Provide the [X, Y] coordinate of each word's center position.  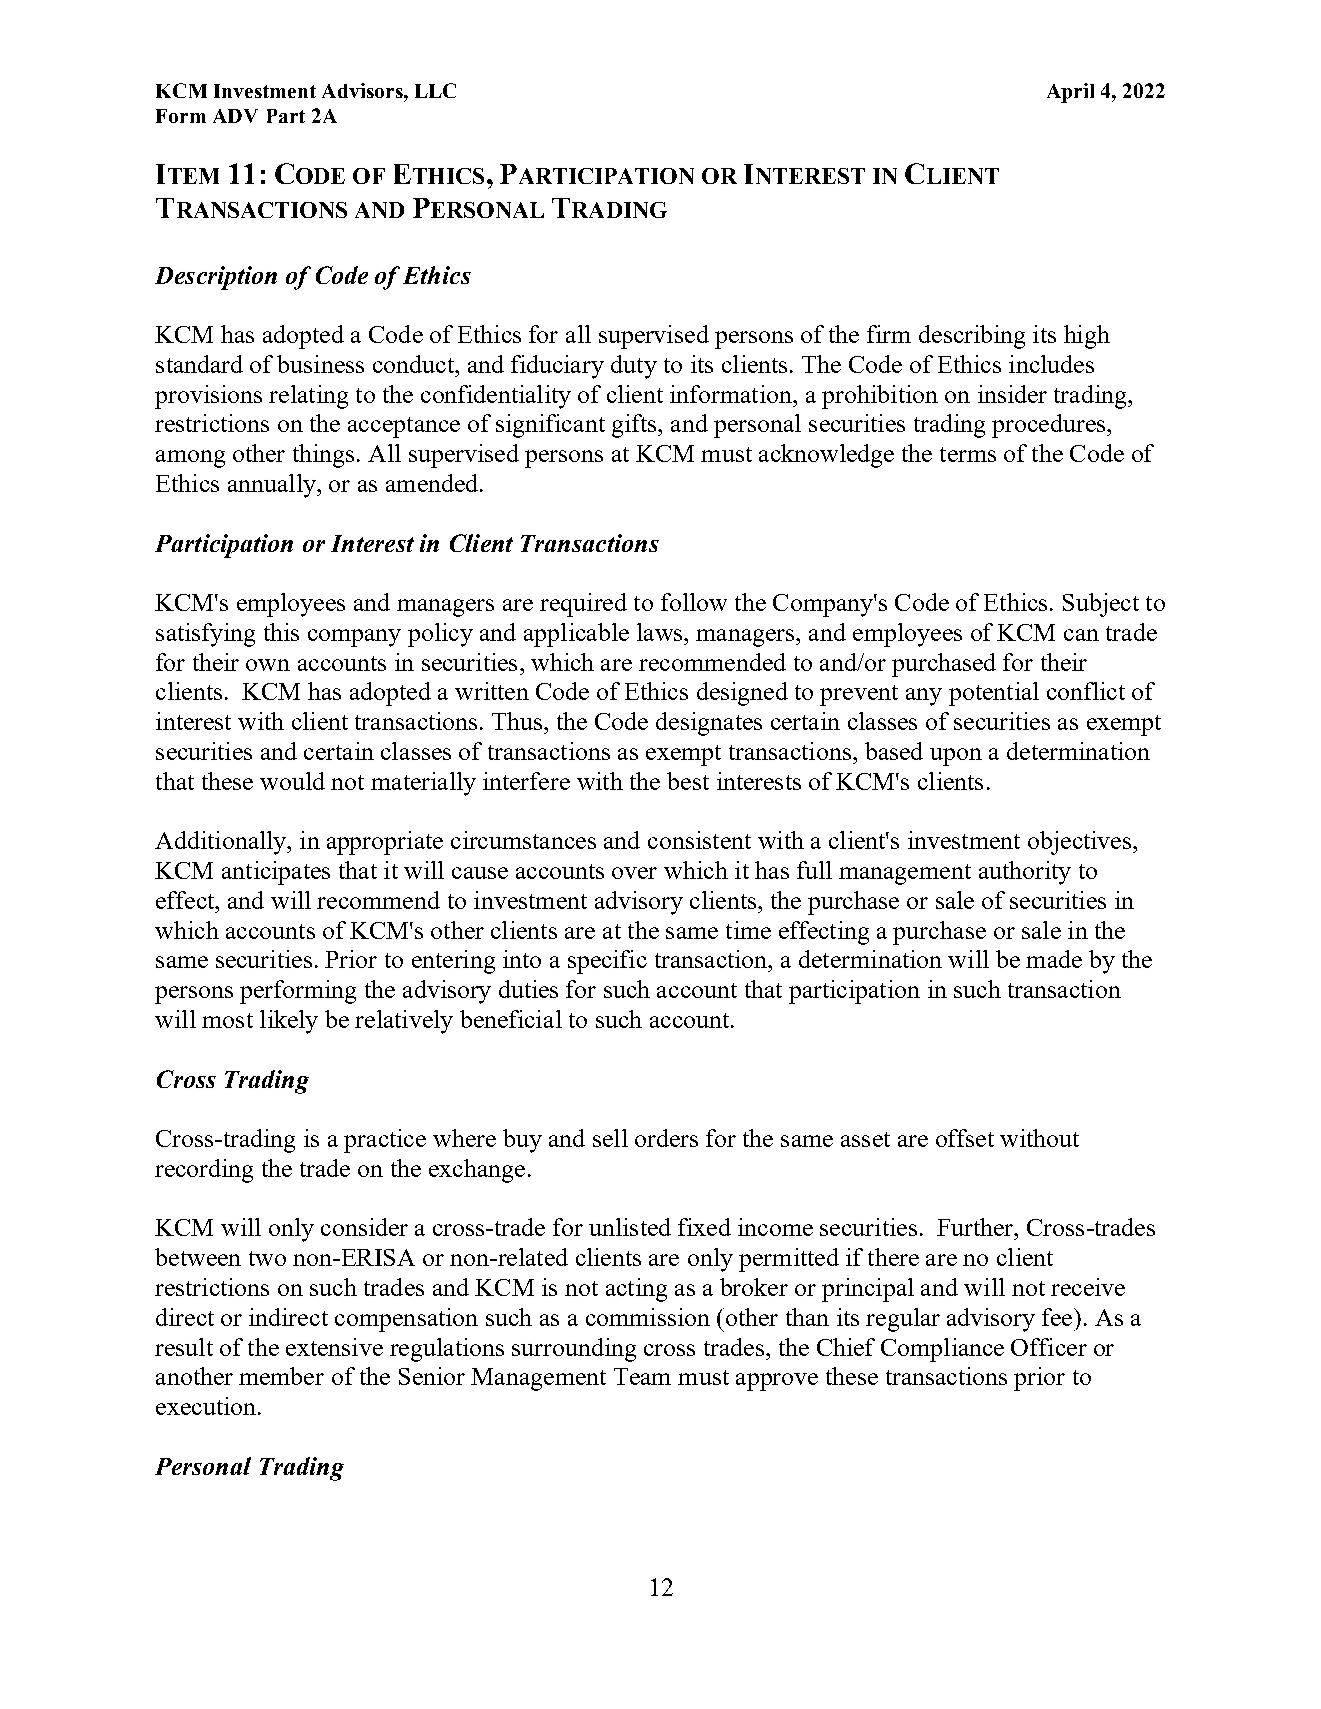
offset [965, 1138]
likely [289, 1022]
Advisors [363, 90]
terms [968, 454]
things [323, 456]
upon [956, 757]
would [292, 781]
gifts [635, 426]
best [688, 781]
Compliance [942, 1350]
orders [666, 1138]
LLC [435, 90]
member [281, 1376]
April [1070, 93]
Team [642, 1376]
